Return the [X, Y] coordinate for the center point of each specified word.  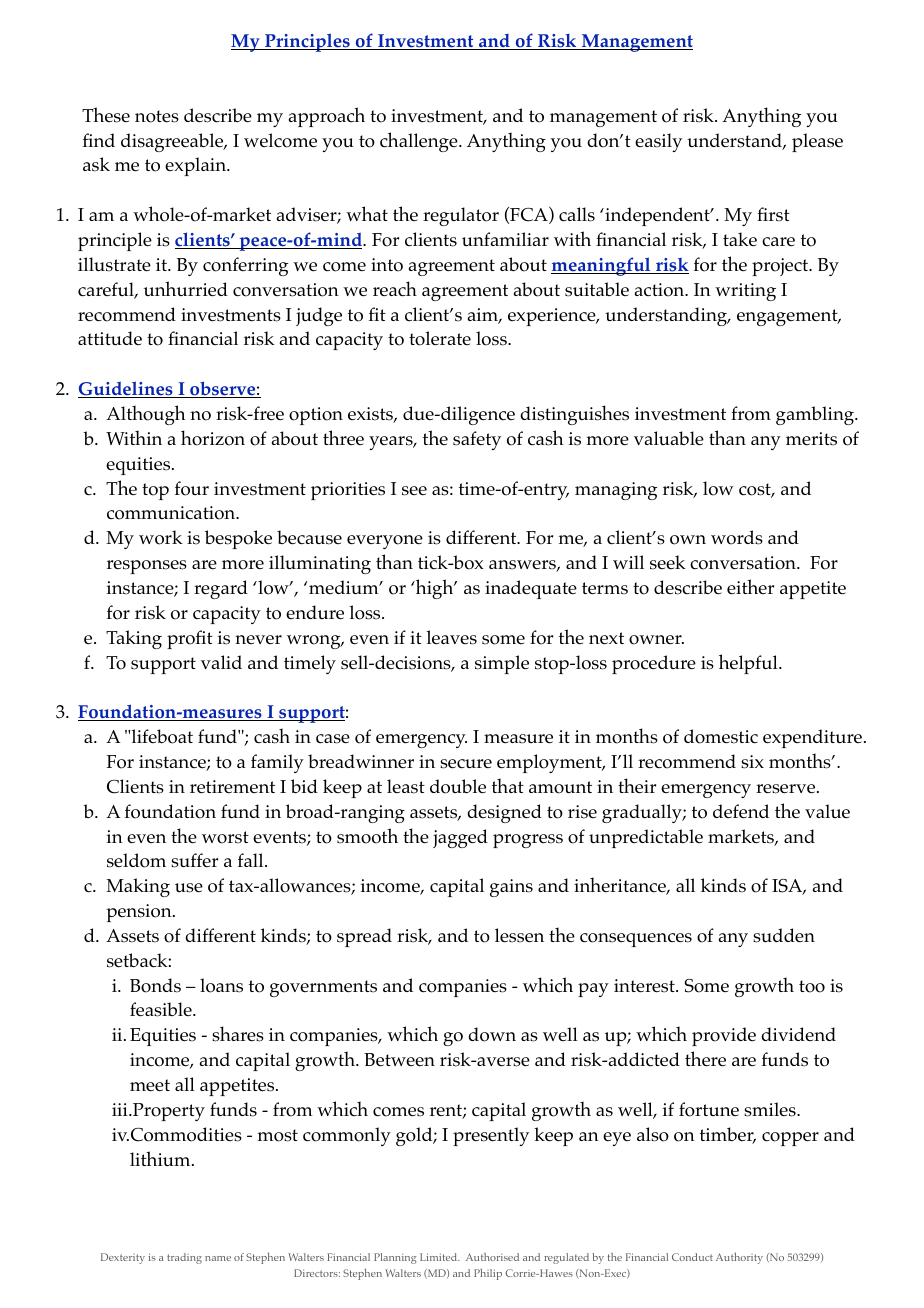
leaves [451, 637]
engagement [788, 317]
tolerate [440, 338]
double [458, 786]
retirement [232, 787]
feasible [162, 1009]
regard [221, 589]
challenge [420, 142]
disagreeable [173, 142]
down [492, 1034]
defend [741, 811]
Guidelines [126, 389]
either [750, 586]
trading [184, 1258]
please [817, 142]
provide [724, 1036]
